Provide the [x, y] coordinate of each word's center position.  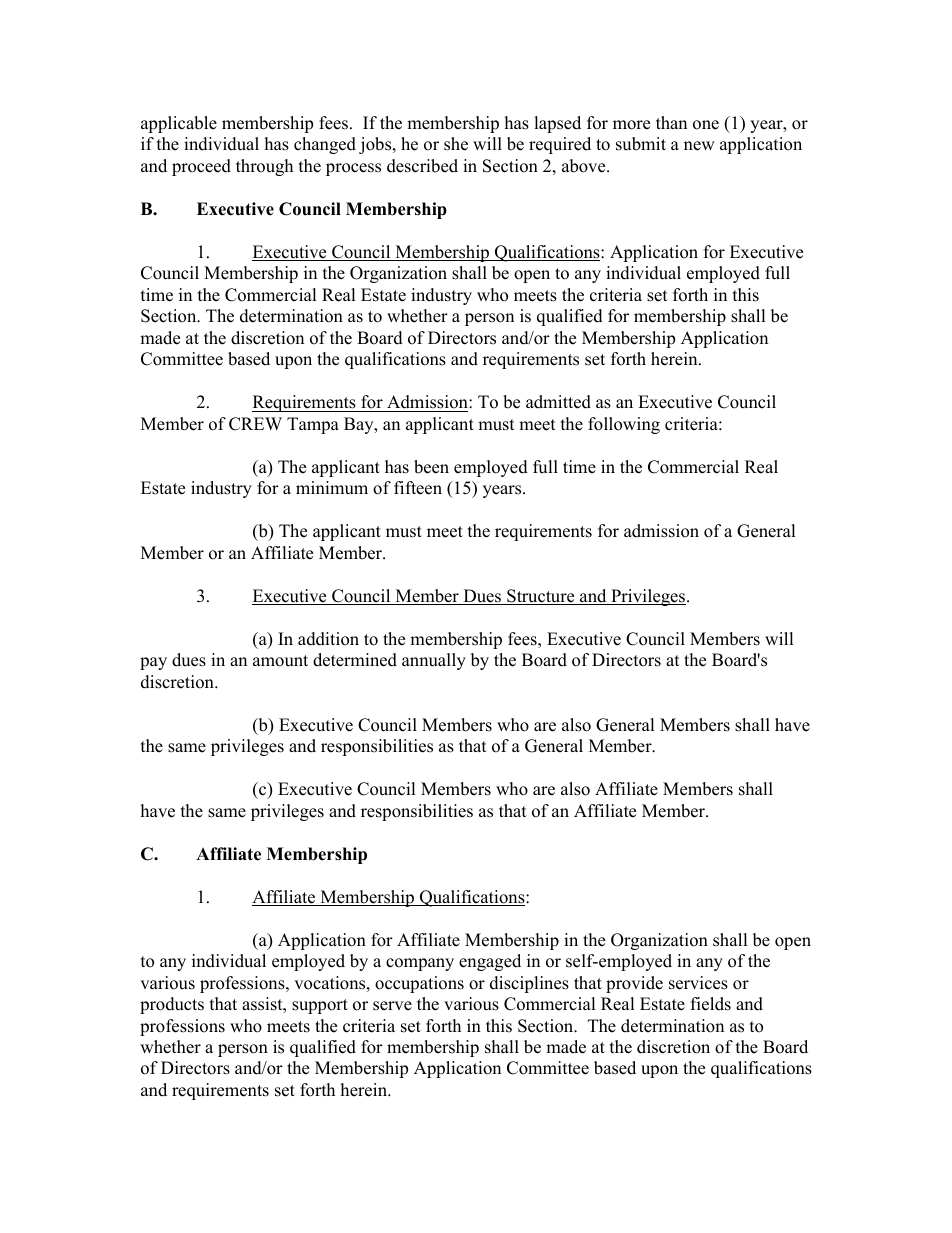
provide [634, 984]
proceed [201, 167]
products [172, 1005]
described [422, 166]
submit [641, 144]
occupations [419, 984]
